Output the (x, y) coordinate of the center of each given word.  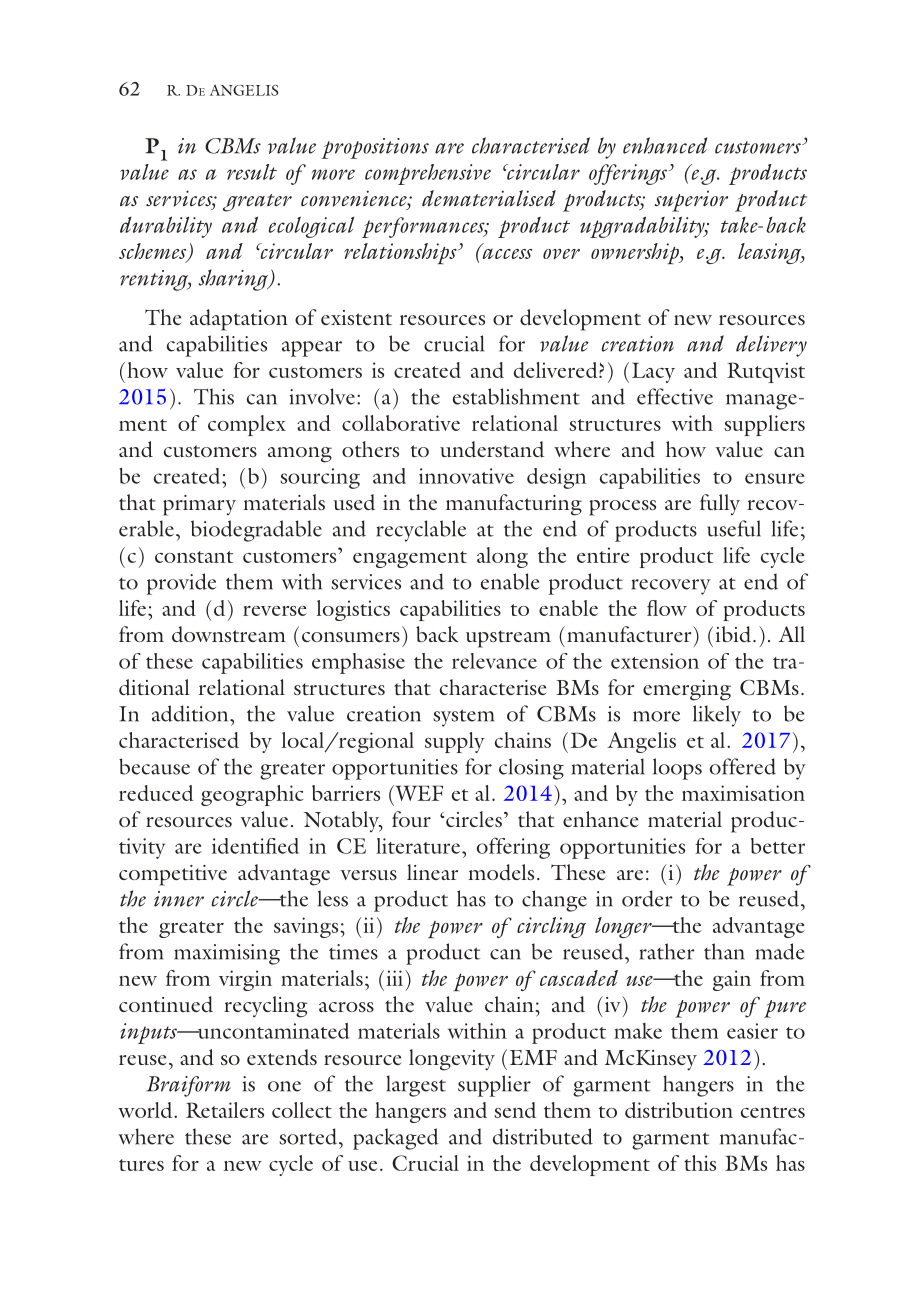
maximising (227, 954)
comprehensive (428, 174)
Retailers (225, 1110)
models (501, 872)
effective (675, 396)
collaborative (401, 423)
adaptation (239, 320)
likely (717, 716)
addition (191, 713)
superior (691, 201)
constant (194, 557)
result (252, 172)
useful (734, 528)
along (502, 557)
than (724, 951)
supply (455, 742)
